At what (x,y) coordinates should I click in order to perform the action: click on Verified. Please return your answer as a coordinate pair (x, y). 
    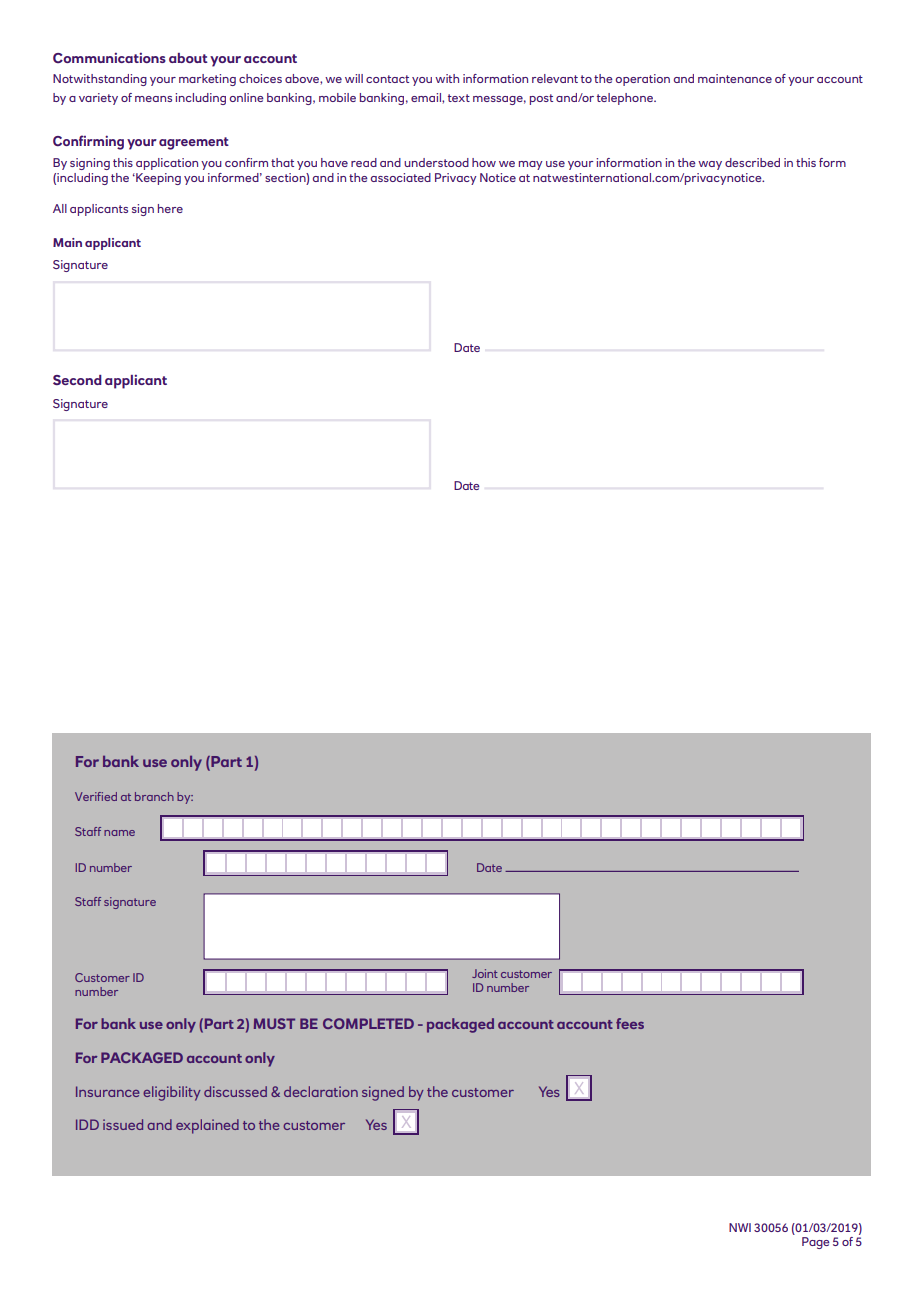
    Looking at the image, I should click on (96, 796).
